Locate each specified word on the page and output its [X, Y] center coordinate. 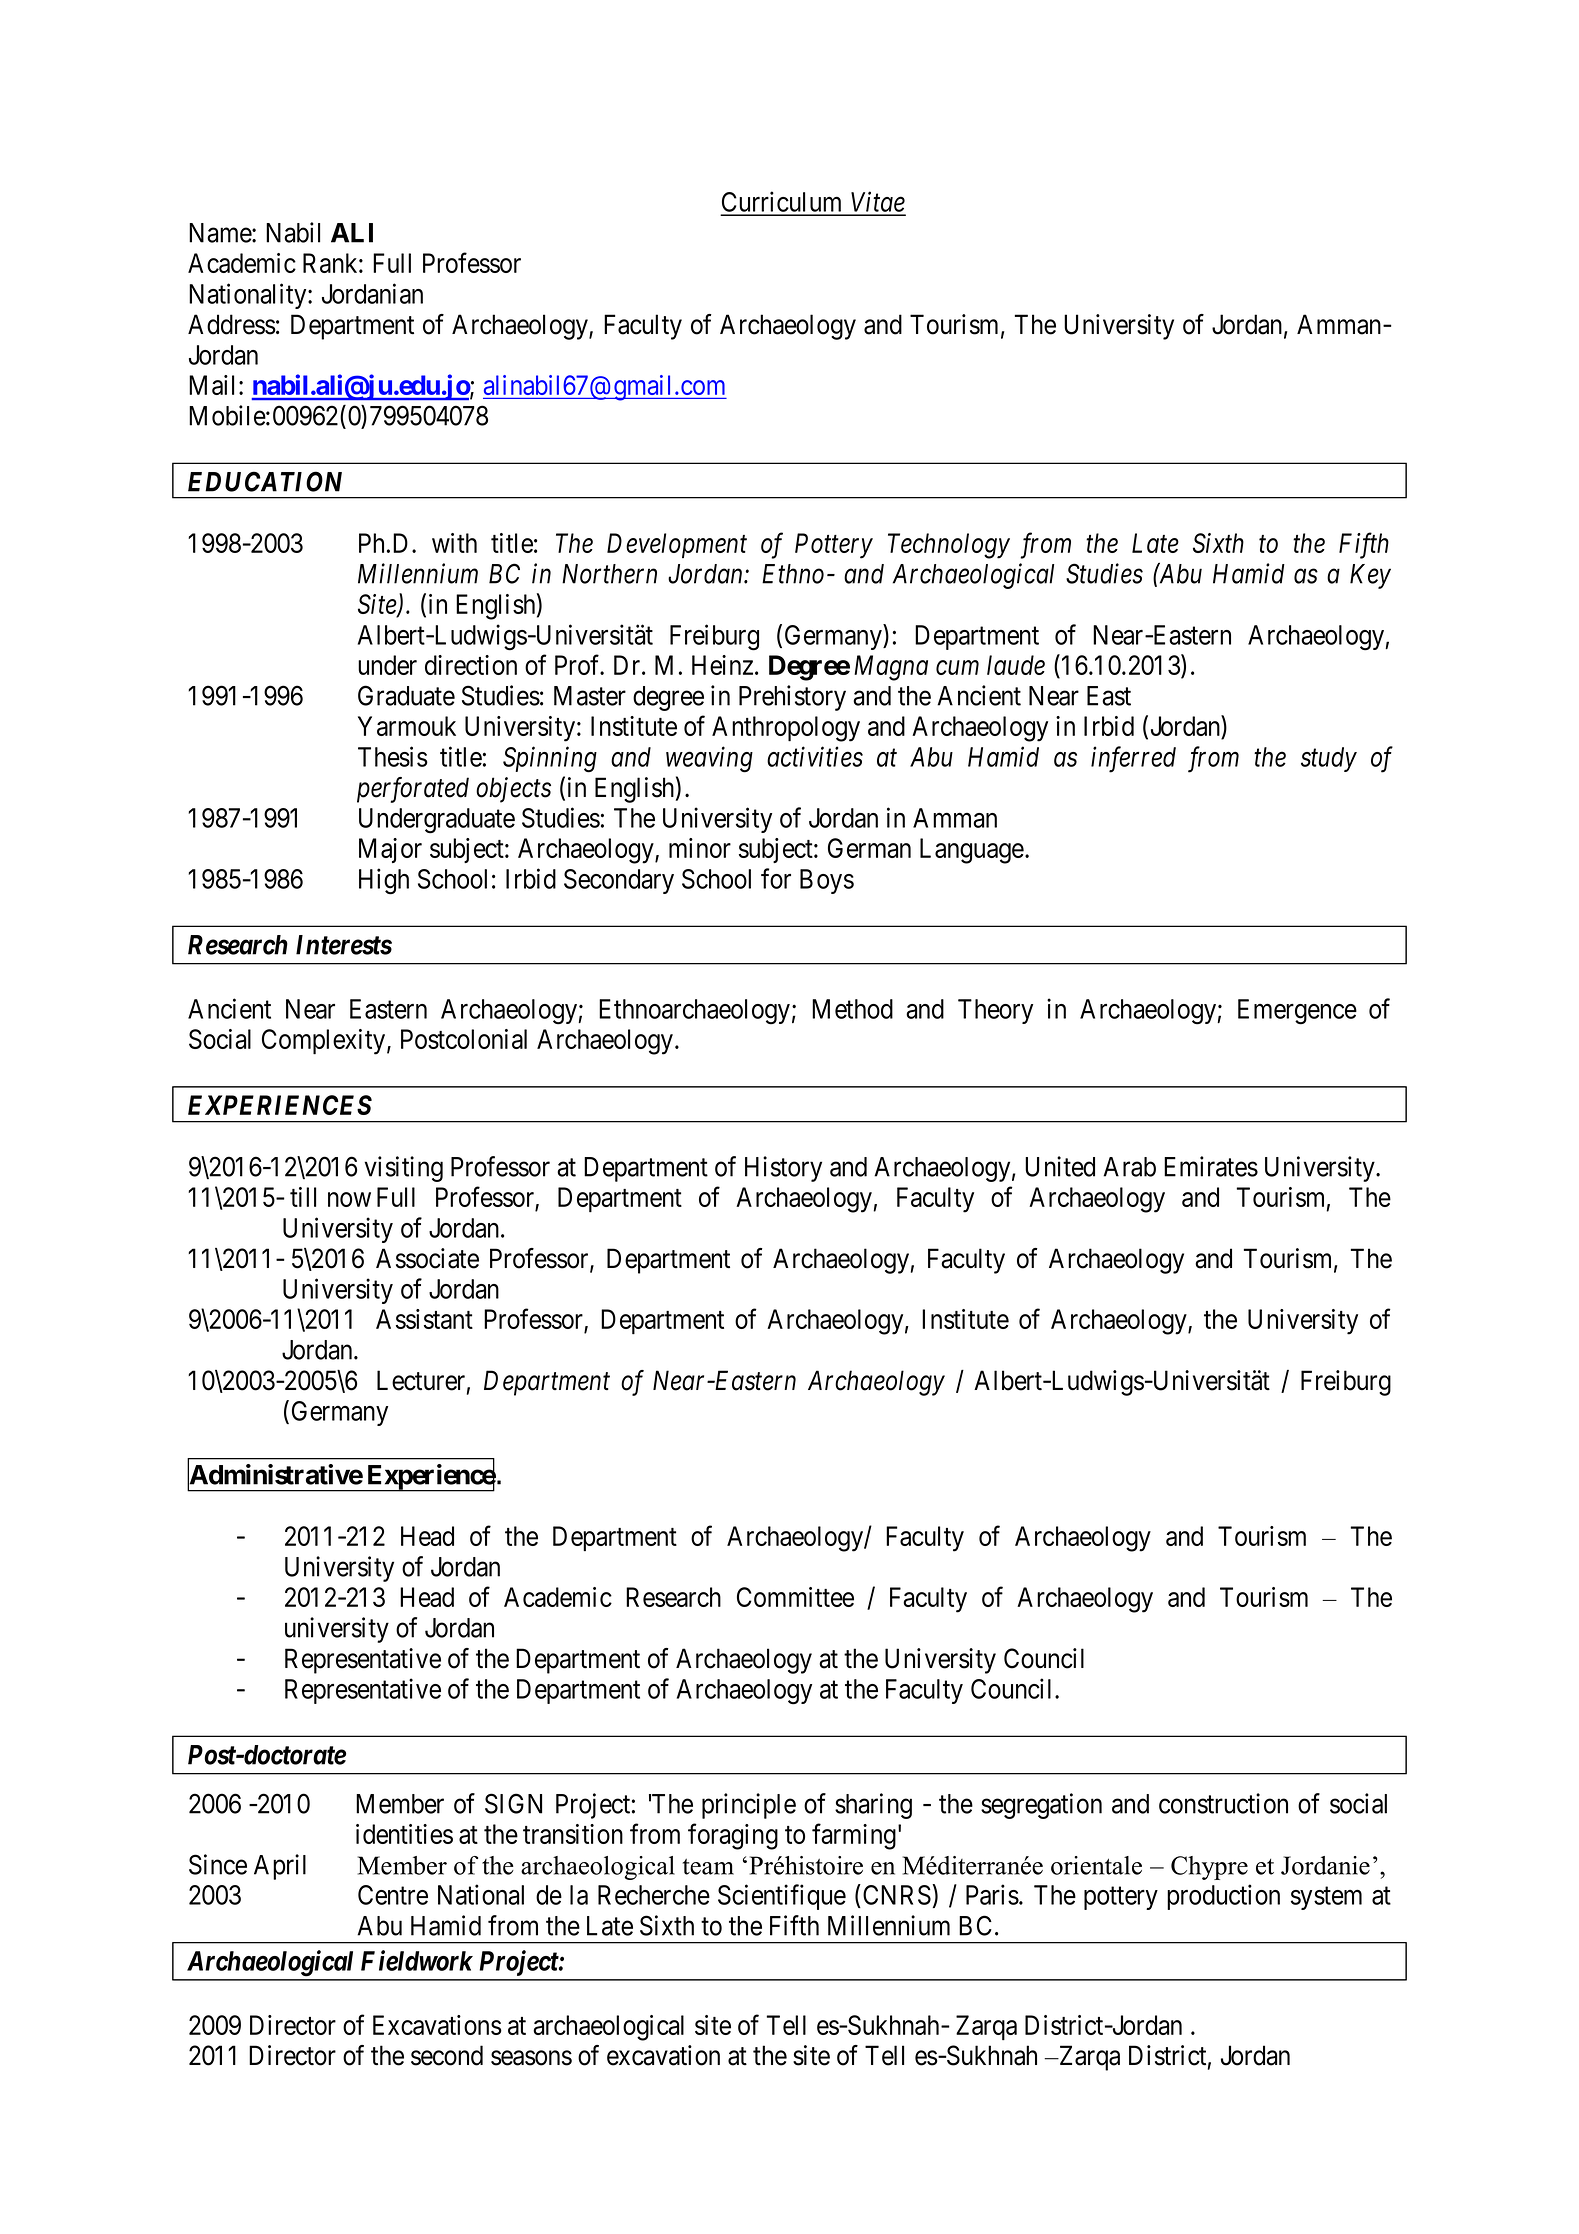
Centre [393, 1895]
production [1223, 1897]
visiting [404, 1169]
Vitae [877, 203]
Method [852, 1009]
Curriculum [783, 203]
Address [232, 324]
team [708, 1866]
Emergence [1297, 1012]
